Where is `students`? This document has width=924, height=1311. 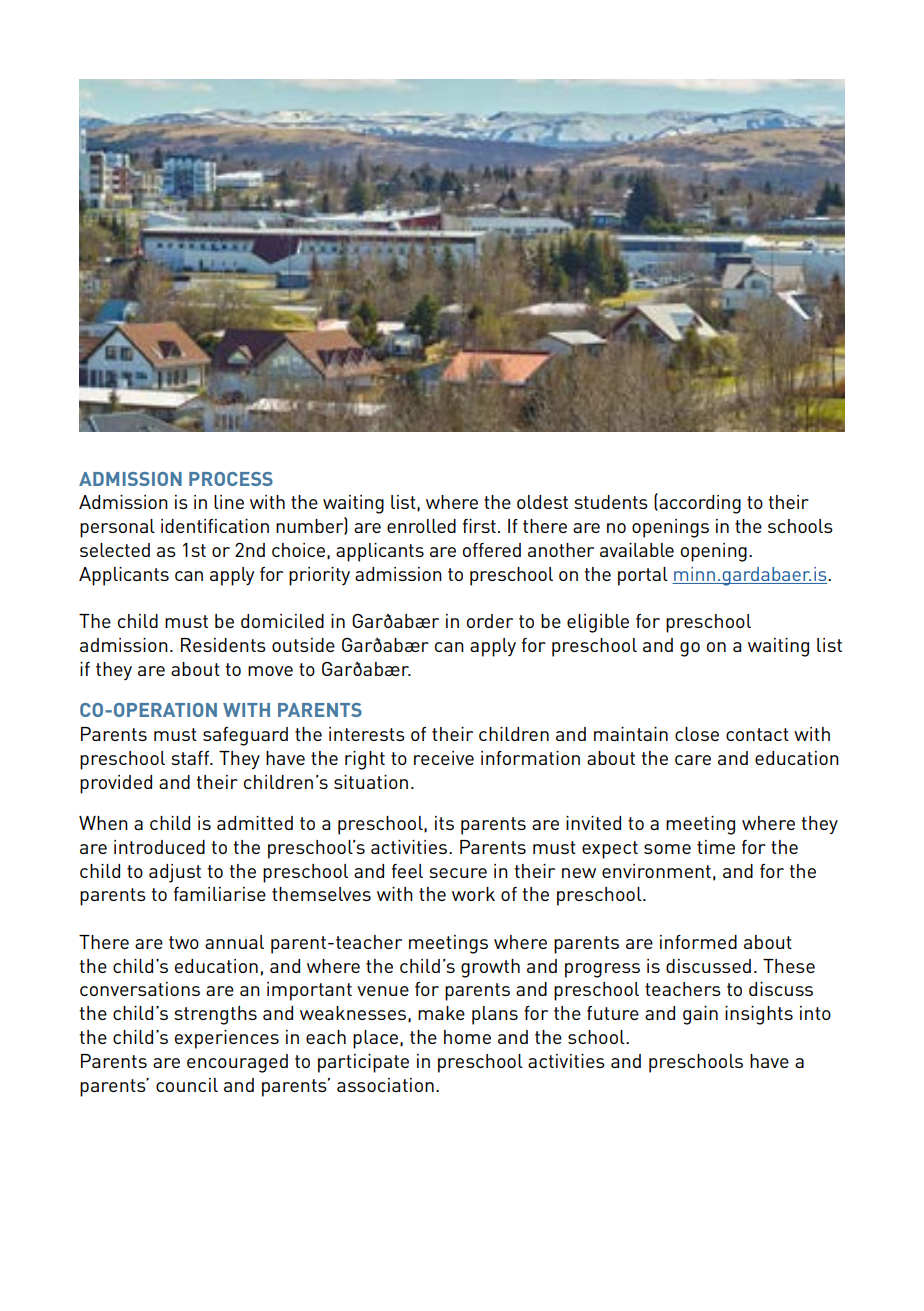 students is located at coordinates (611, 502).
